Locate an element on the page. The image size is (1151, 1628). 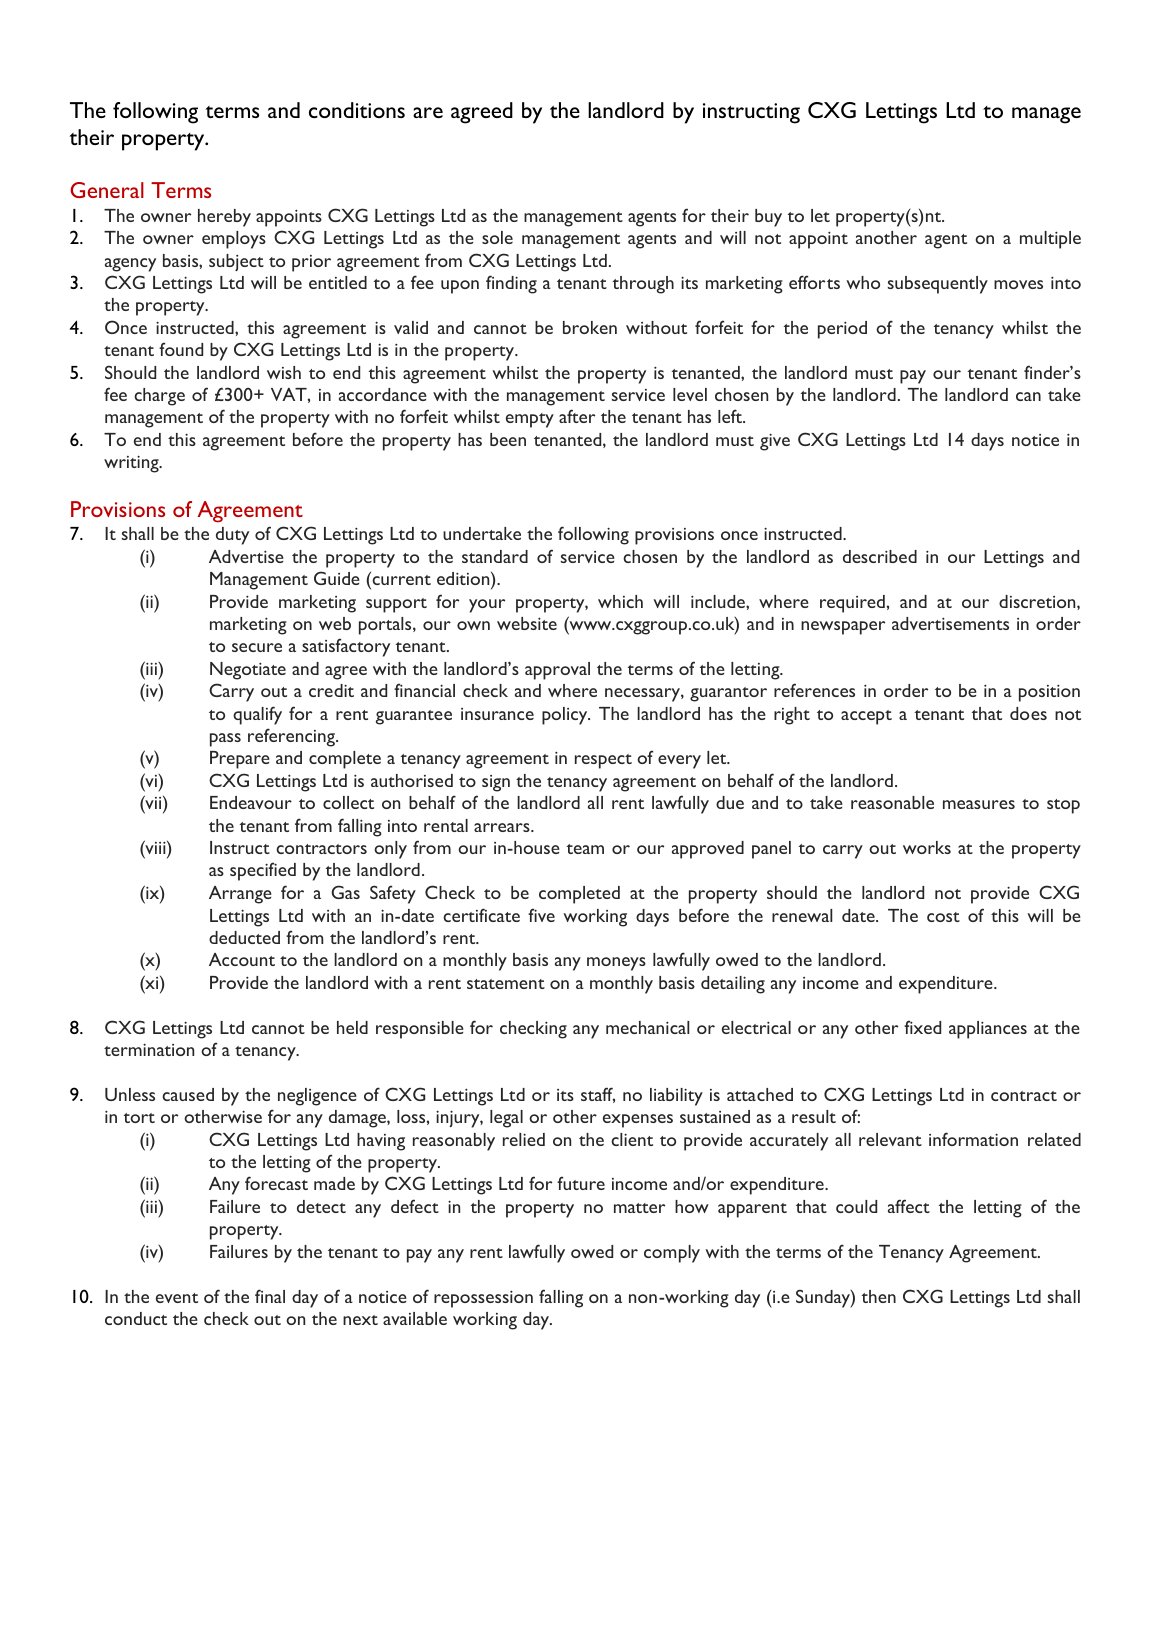
does is located at coordinates (1028, 713).
